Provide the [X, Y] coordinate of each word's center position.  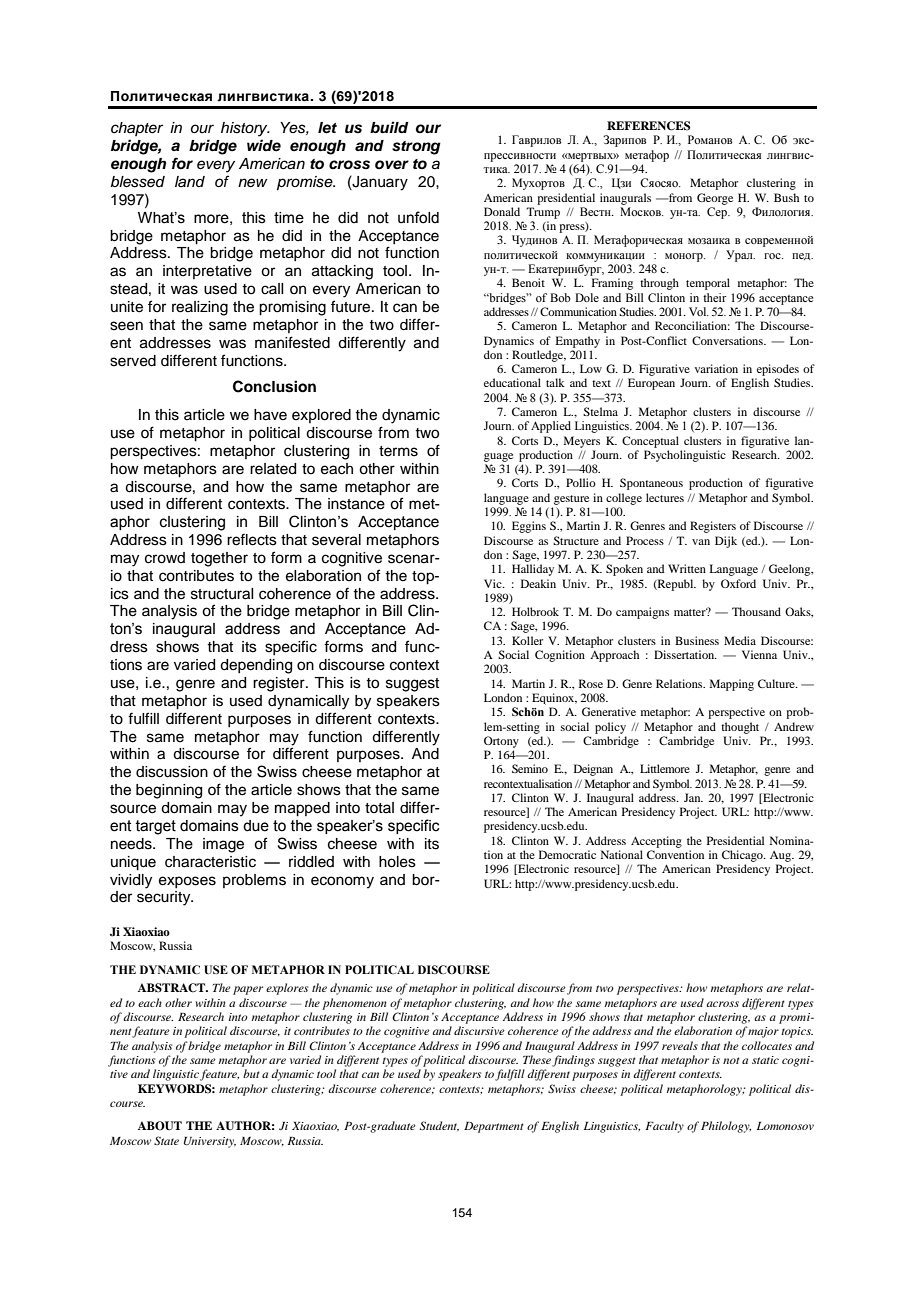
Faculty [664, 1127]
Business [697, 640]
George [715, 199]
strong [416, 148]
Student [439, 1126]
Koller [527, 640]
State [166, 1140]
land [190, 181]
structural [222, 594]
